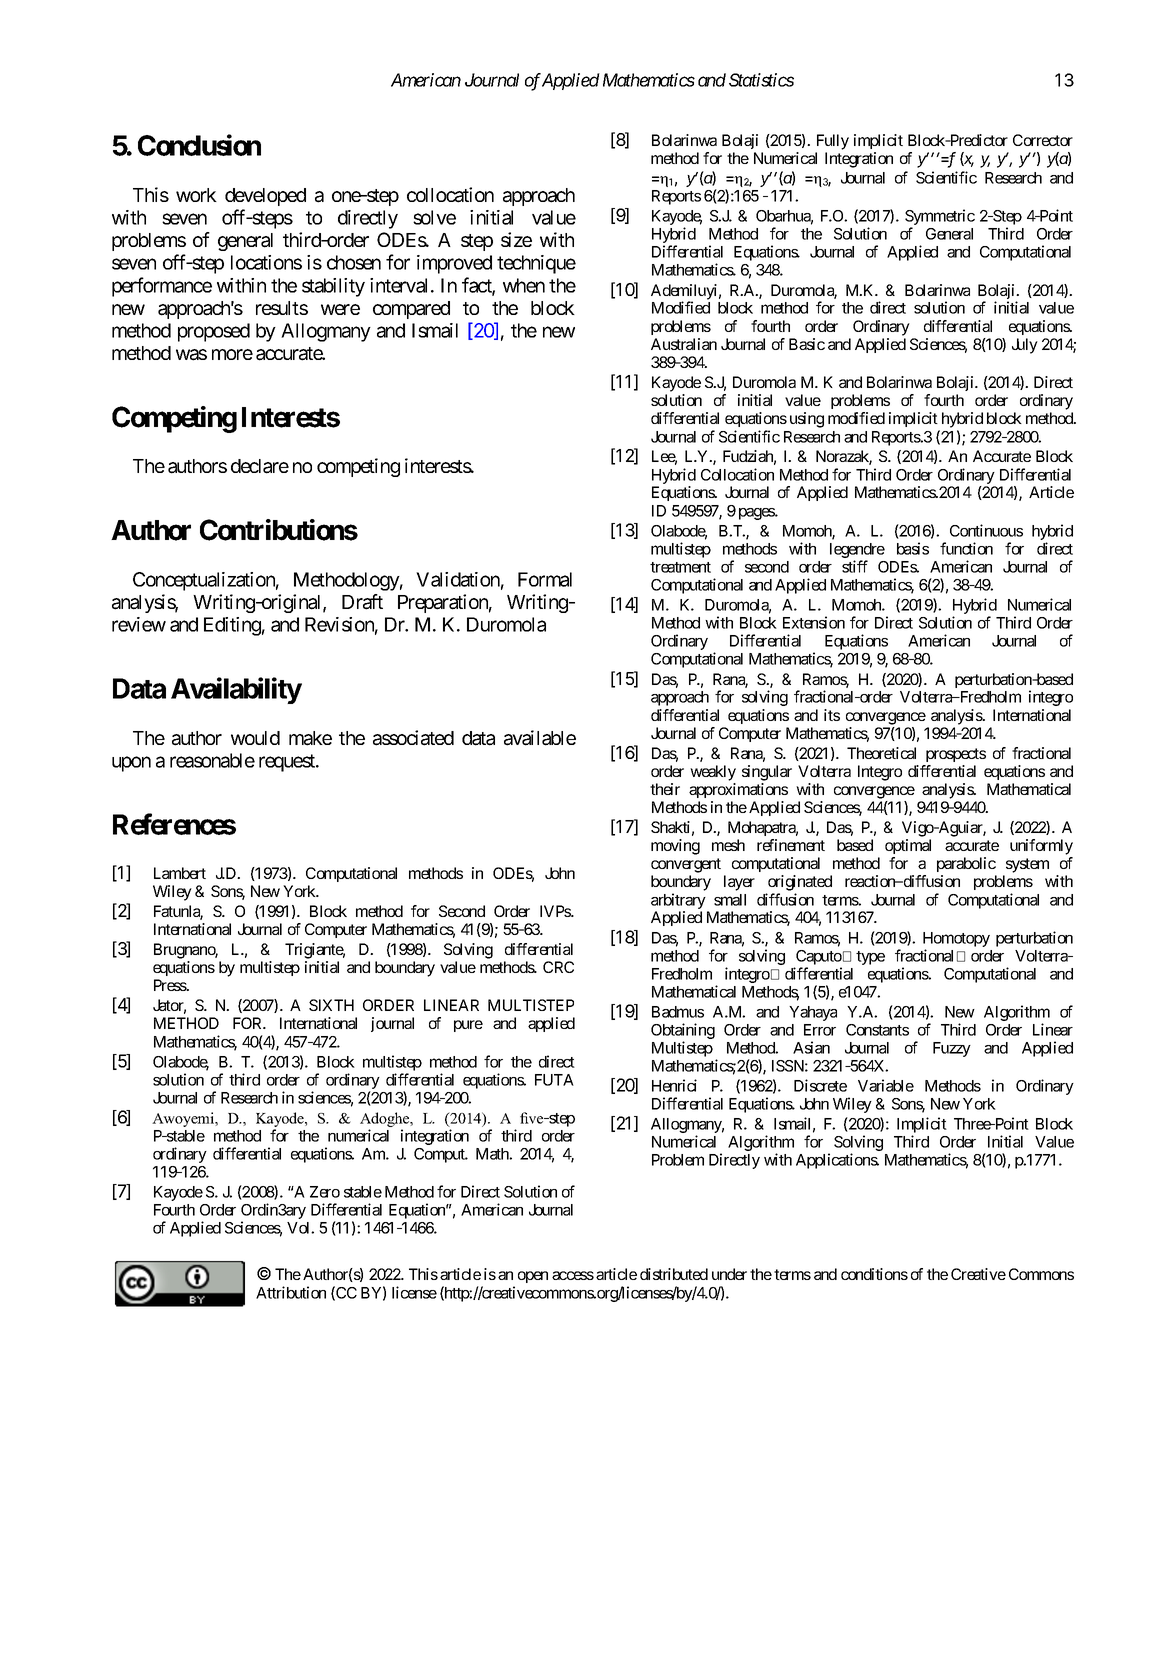  What do you see at coordinates (533, 1277) in the image?
I see `open` at bounding box center [533, 1277].
